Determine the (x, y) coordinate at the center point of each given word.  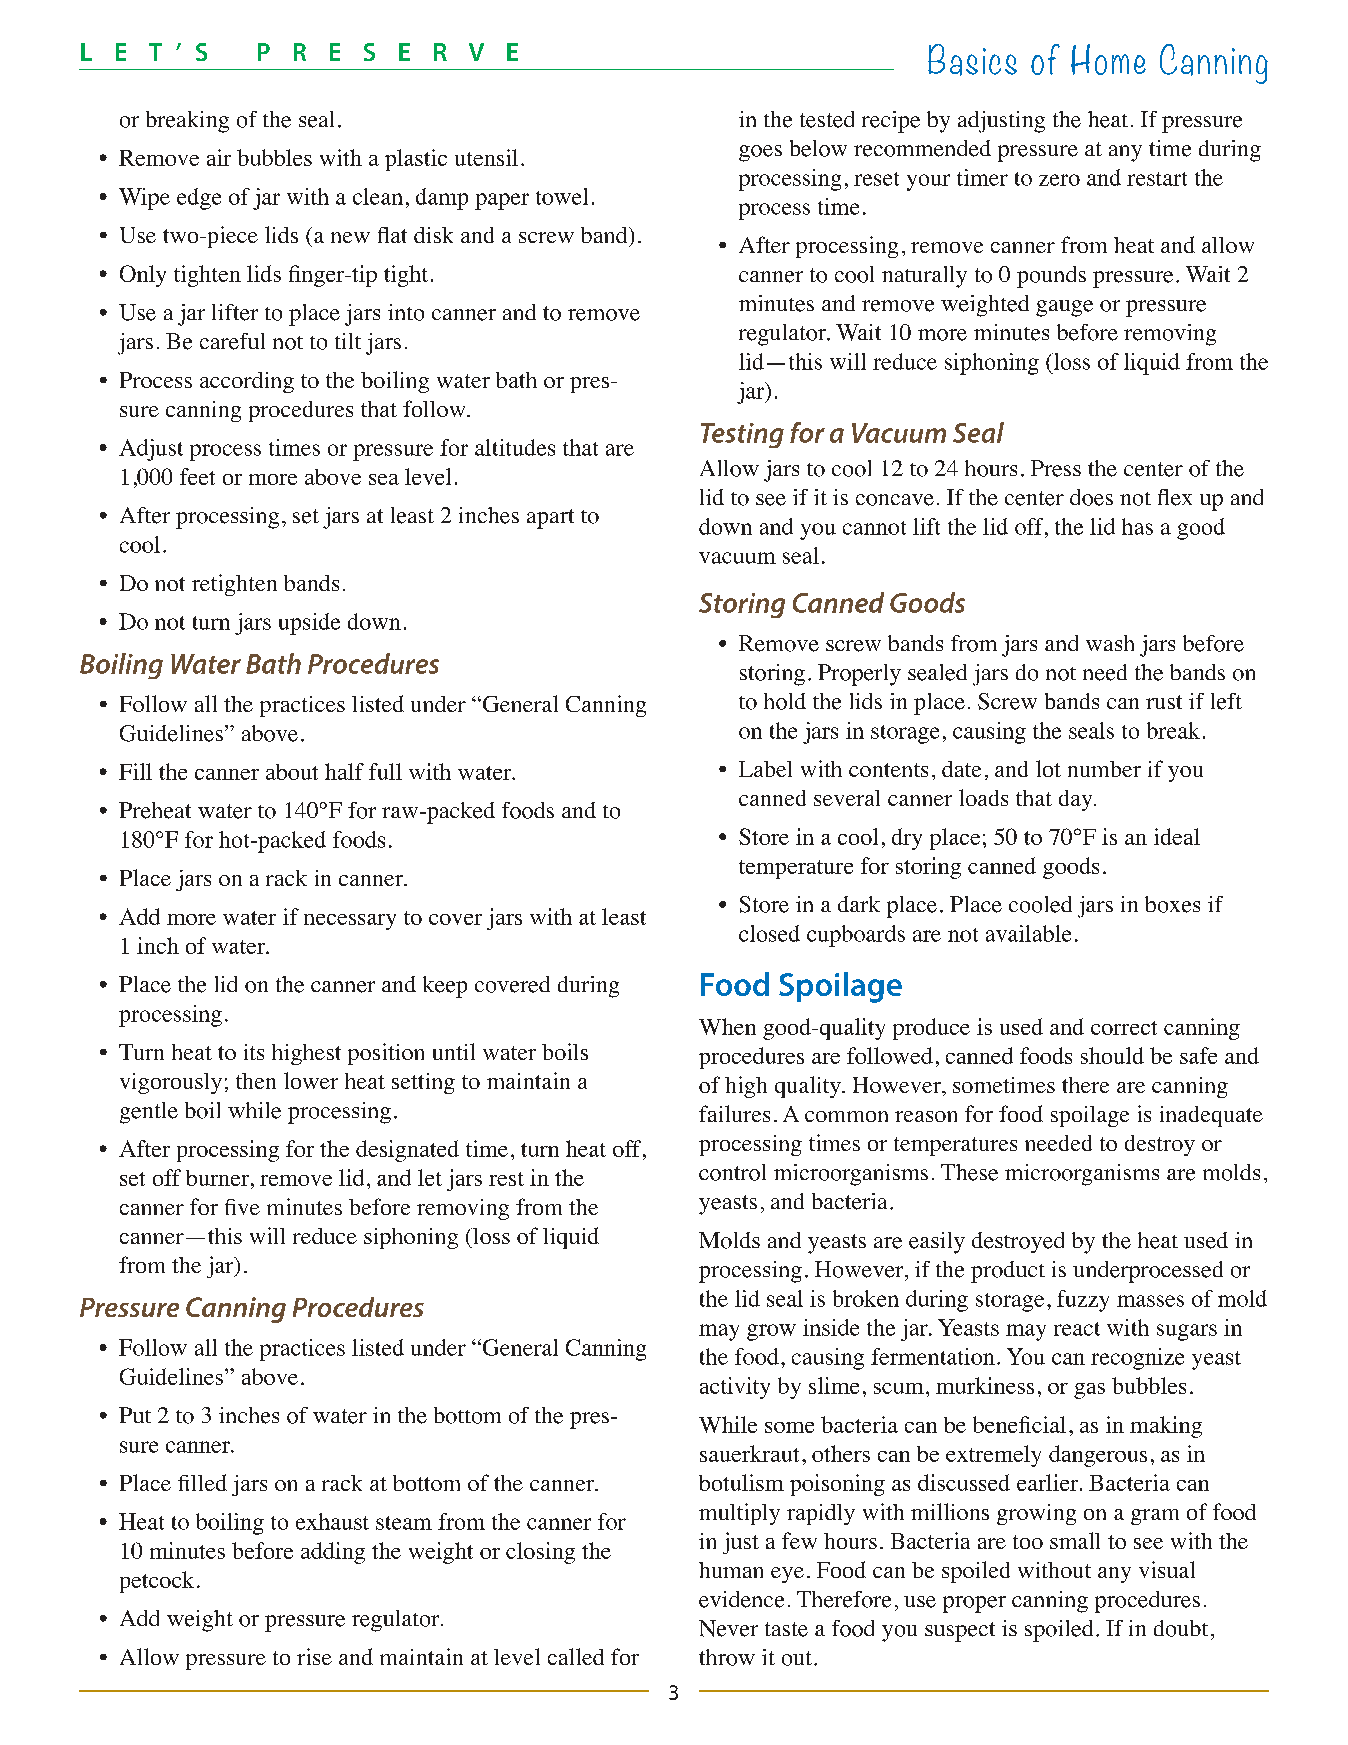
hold (785, 701)
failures (734, 1113)
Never (728, 1628)
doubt (1181, 1628)
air (219, 157)
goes (760, 153)
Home (1108, 59)
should (1112, 1055)
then (256, 1081)
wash (1110, 643)
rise (314, 1656)
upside (309, 624)
